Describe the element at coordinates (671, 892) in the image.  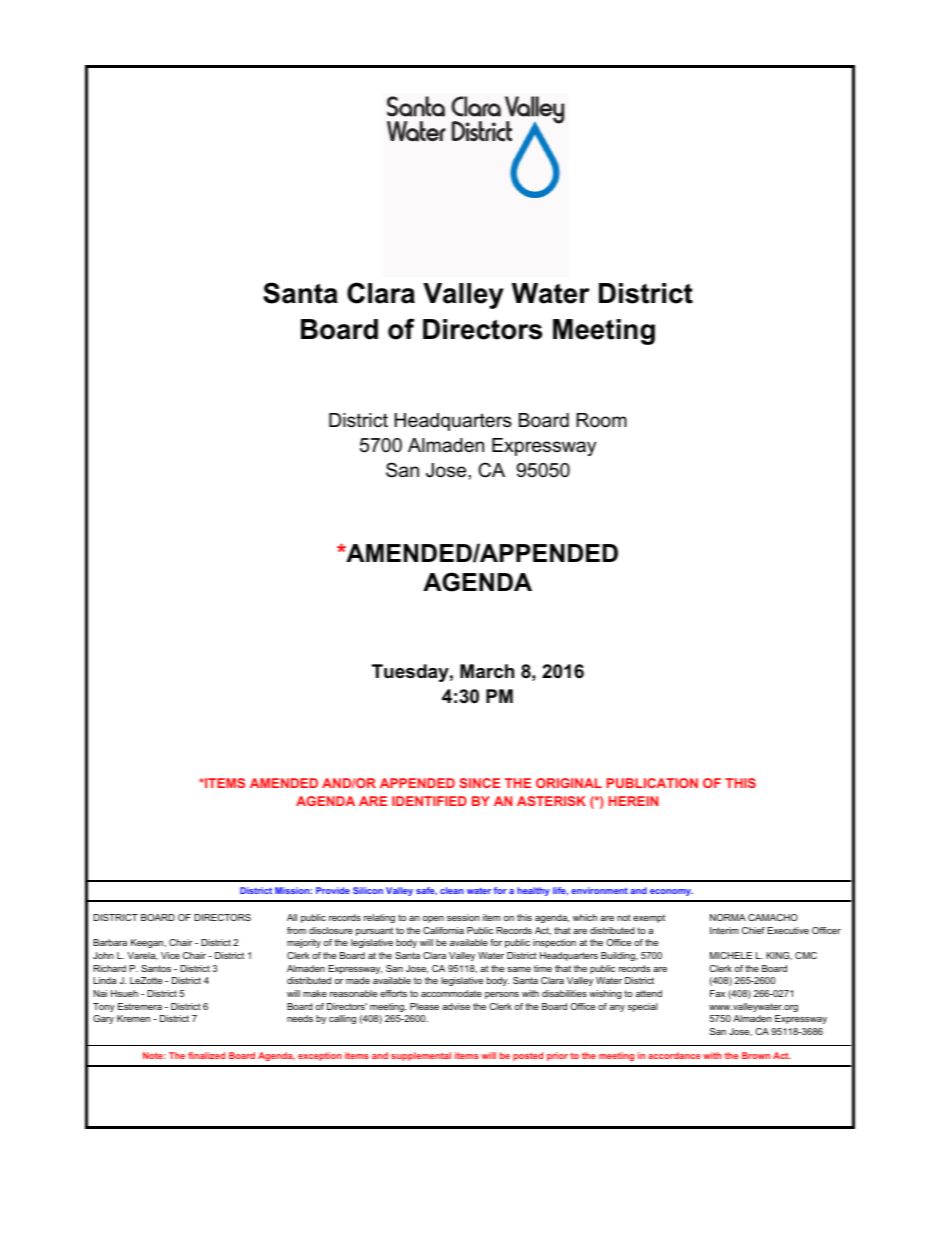
I see `economy` at that location.
